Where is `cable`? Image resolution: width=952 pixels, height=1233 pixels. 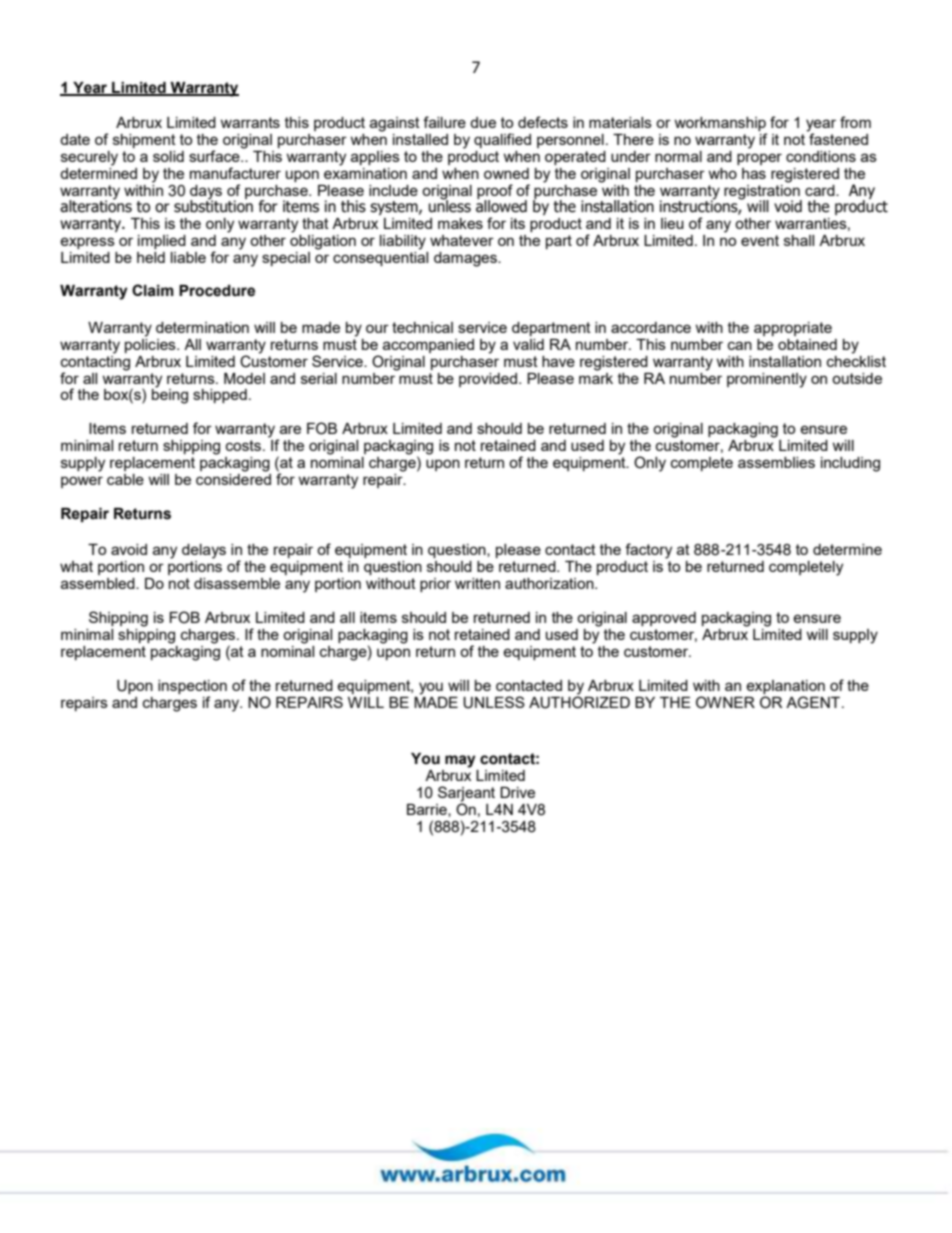
cable is located at coordinates (125, 479).
